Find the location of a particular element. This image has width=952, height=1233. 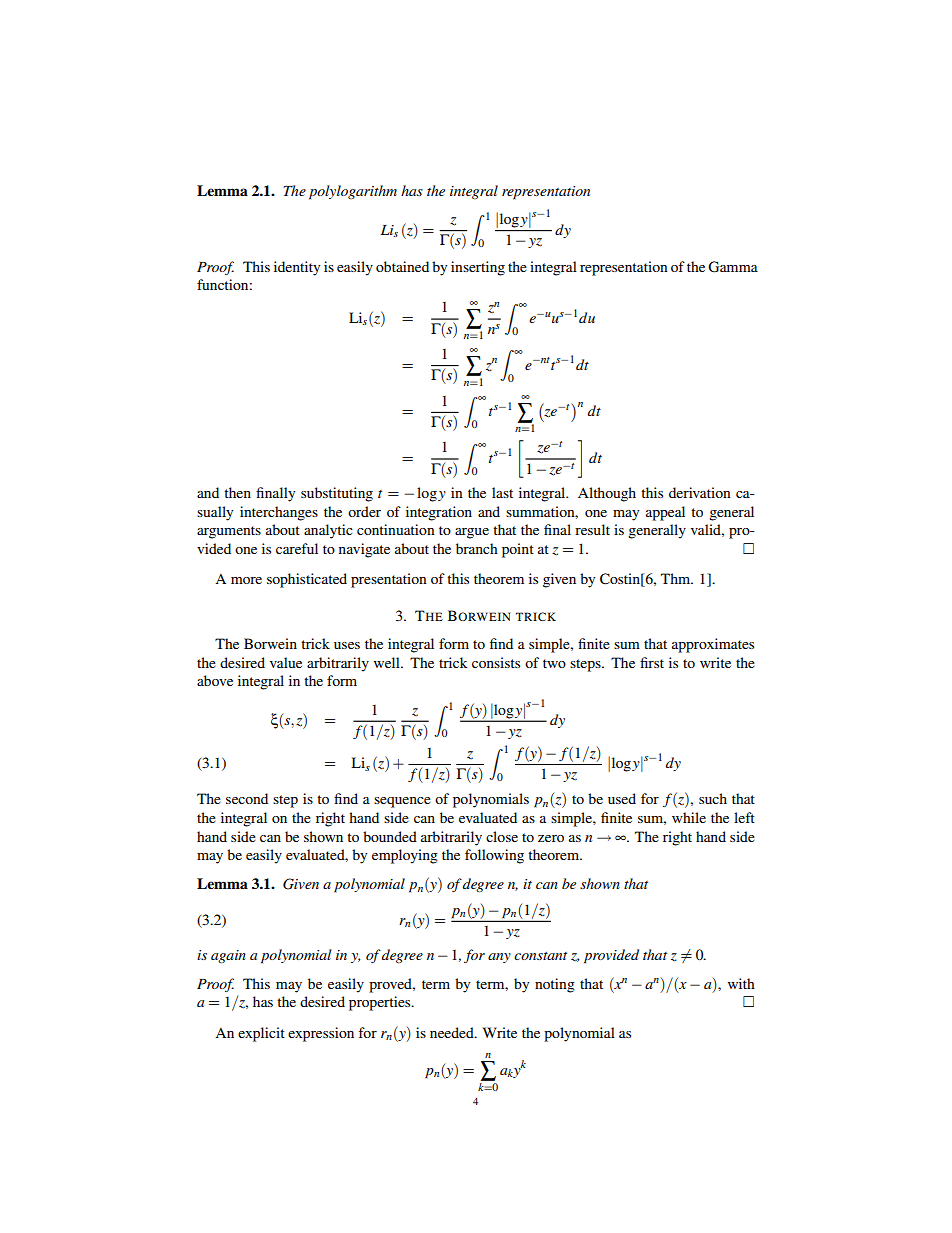

explicit is located at coordinates (261, 1034).
